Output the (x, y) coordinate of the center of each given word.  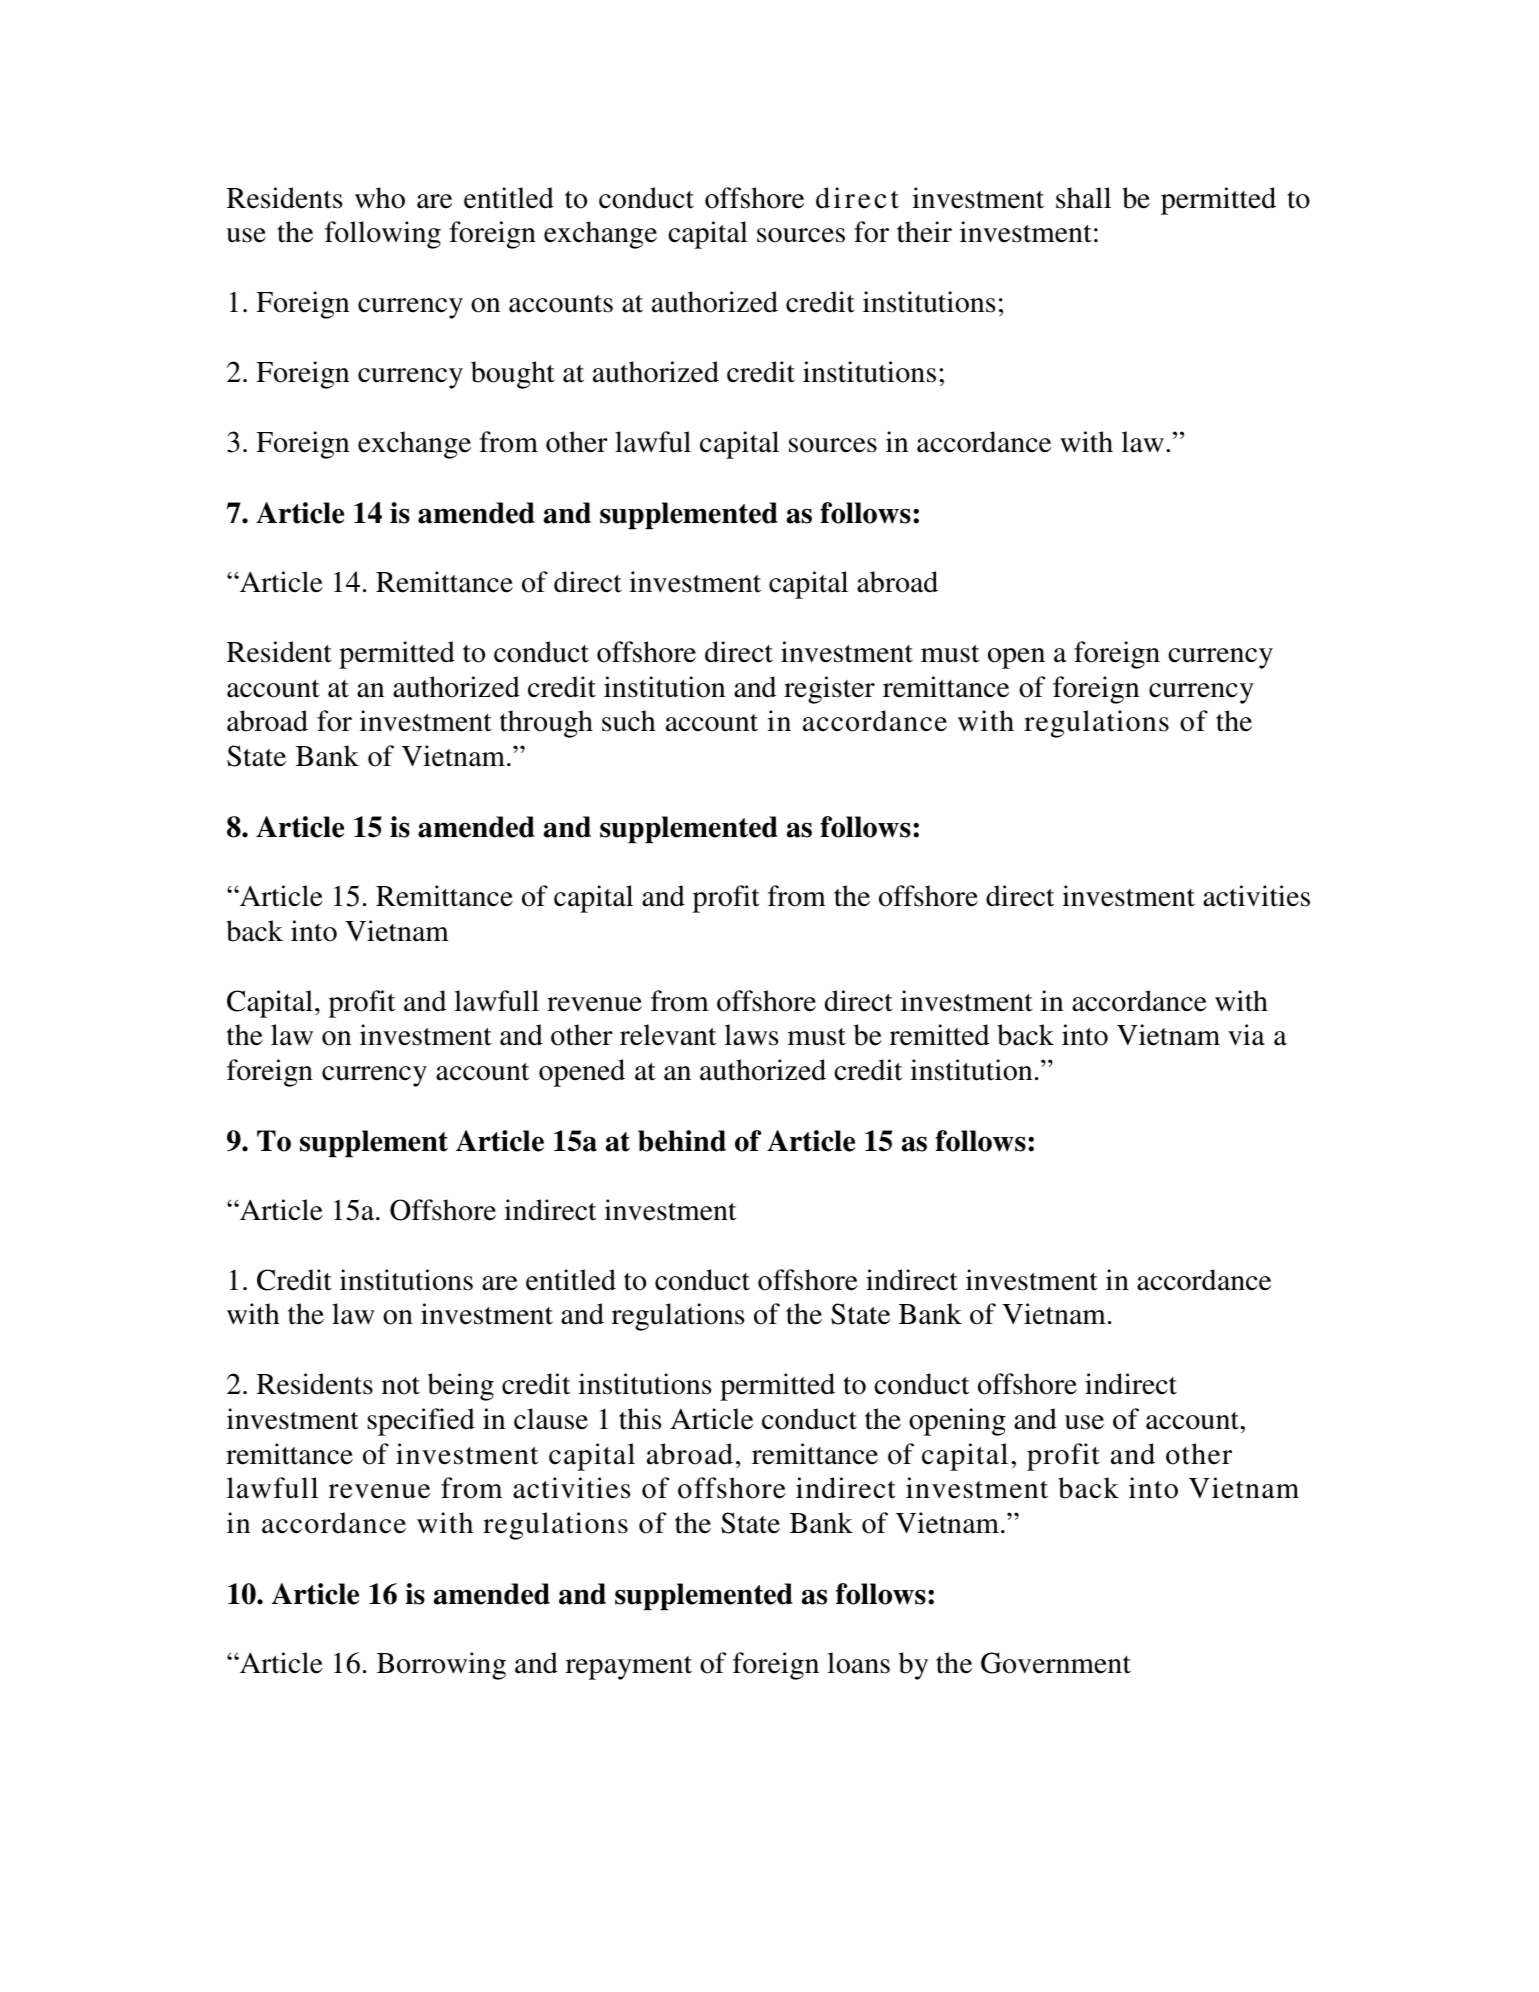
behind (682, 1141)
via (1246, 1035)
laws (751, 1035)
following (383, 235)
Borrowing (441, 1666)
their (924, 232)
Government (1056, 1663)
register (829, 690)
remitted (939, 1035)
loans (859, 1663)
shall (1083, 198)
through (546, 724)
